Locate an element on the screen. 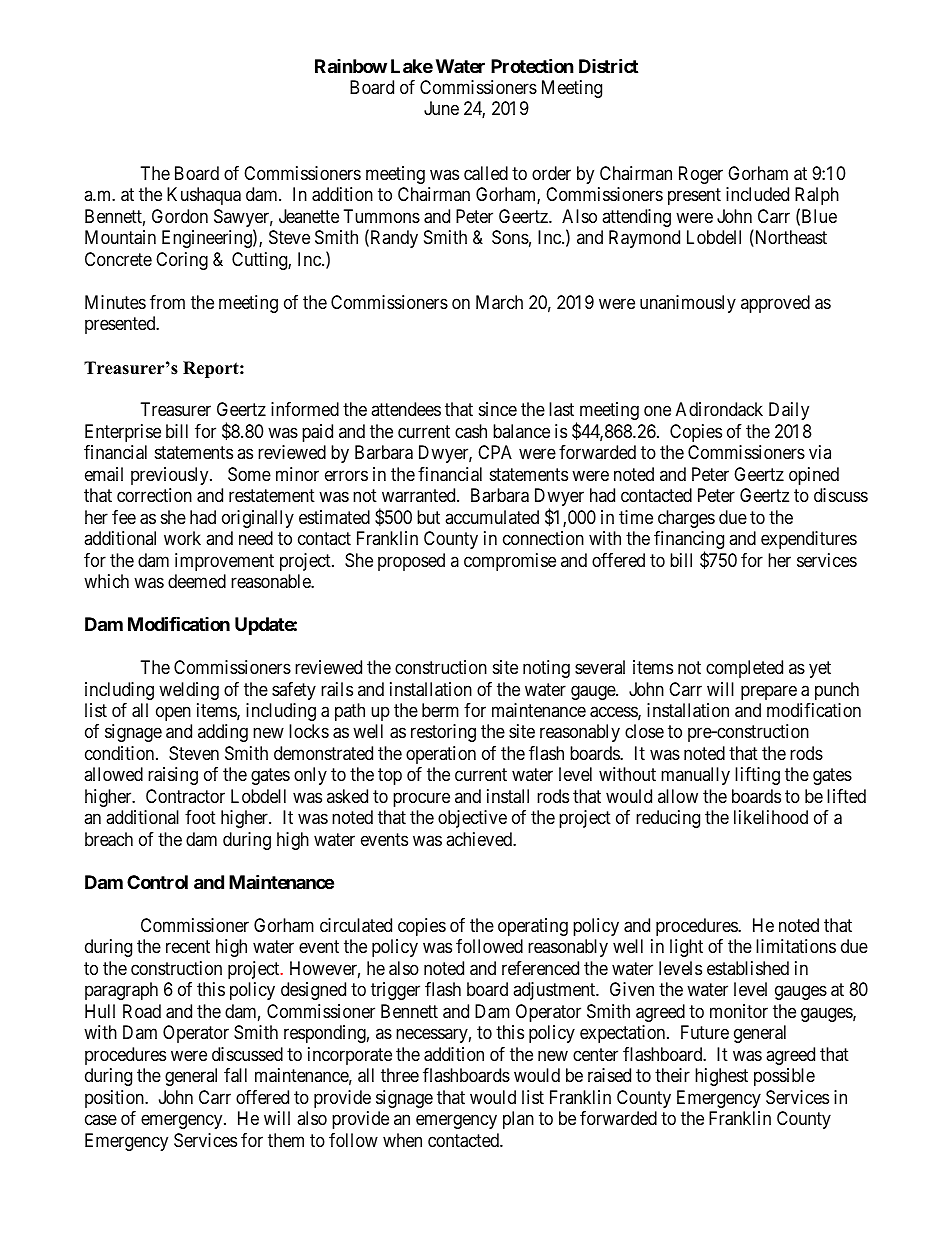  Daily is located at coordinates (789, 411).
